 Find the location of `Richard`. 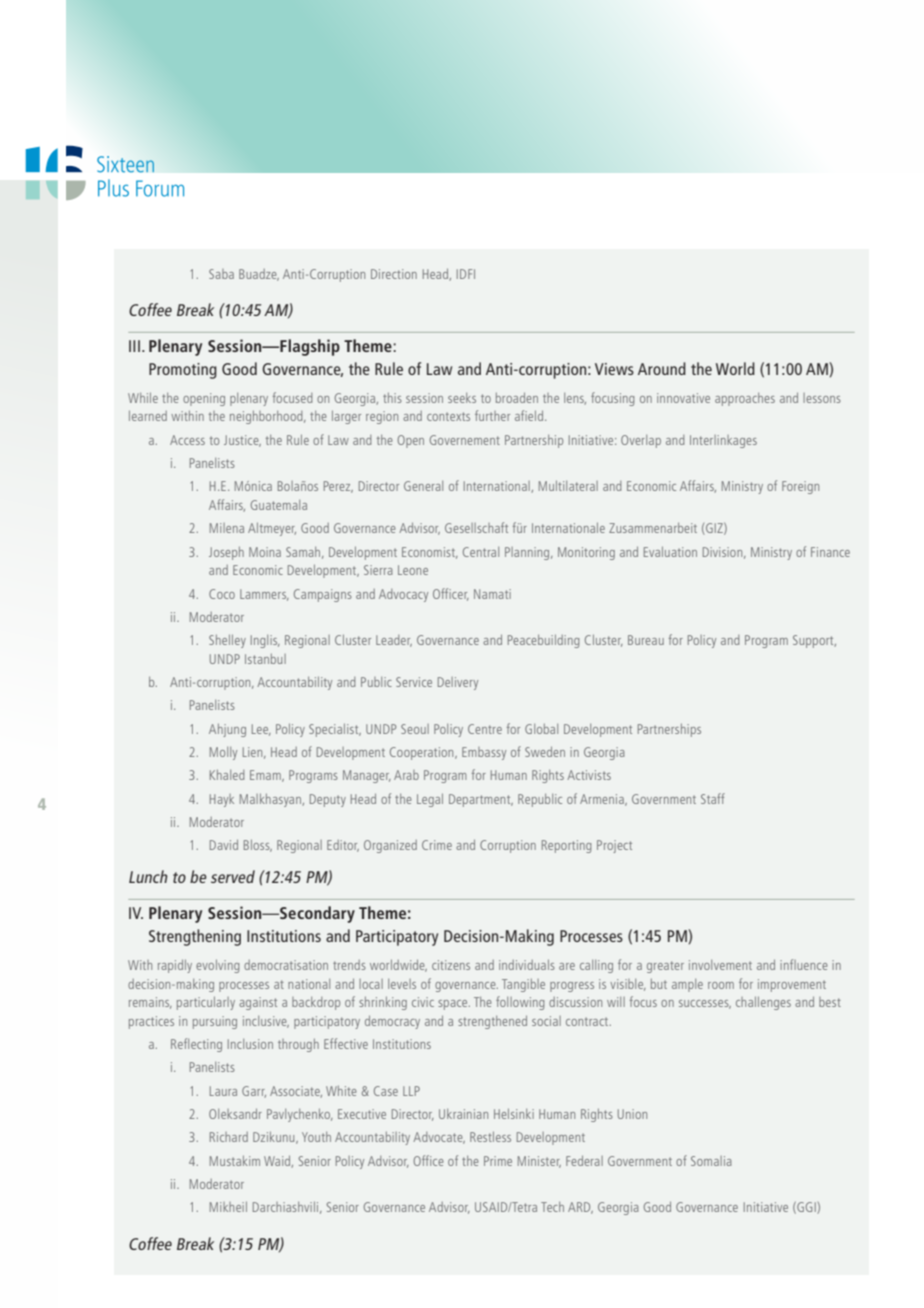

Richard is located at coordinates (229, 1137).
